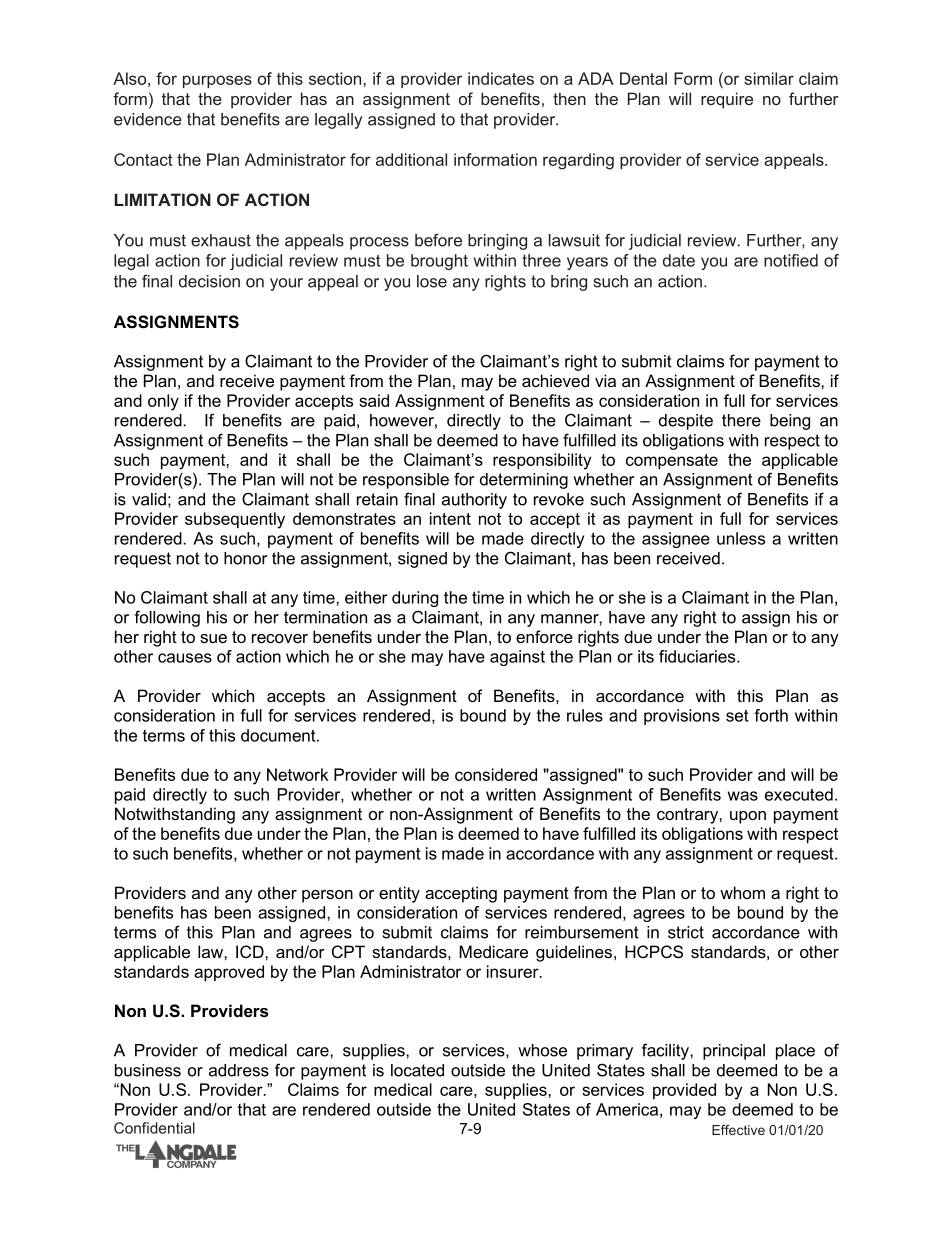 The image size is (952, 1233). Describe the element at coordinates (698, 656) in the screenshot. I see `fiduciaries` at that location.
